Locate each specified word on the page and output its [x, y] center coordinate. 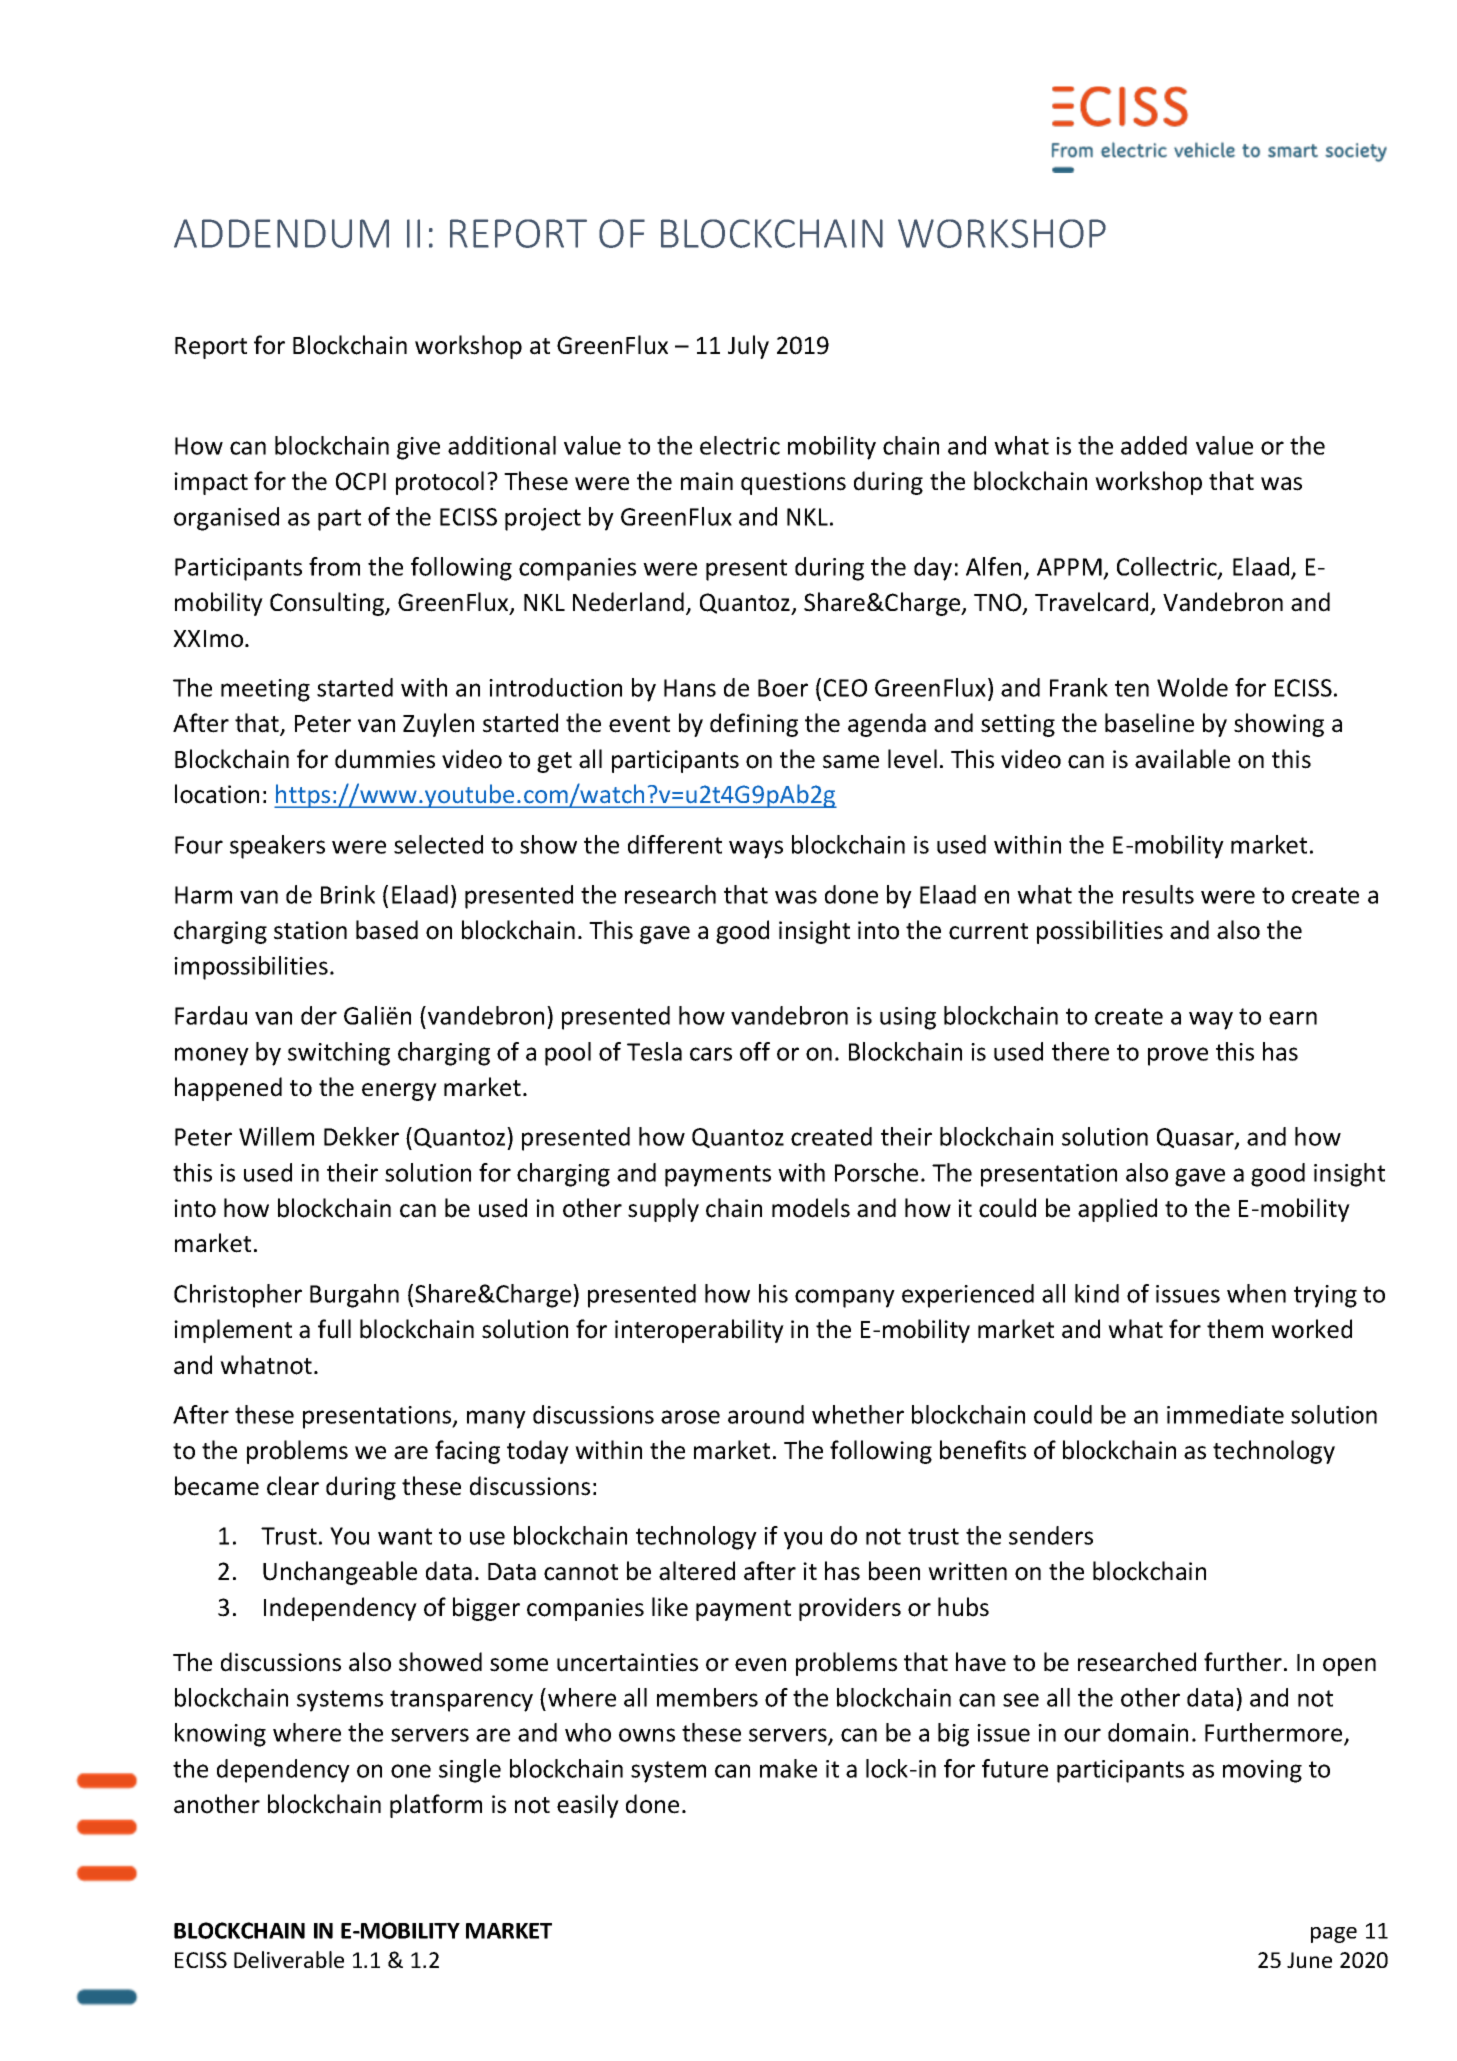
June [1309, 1960]
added [1154, 445]
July [748, 347]
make [788, 1768]
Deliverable [289, 1959]
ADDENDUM [281, 233]
